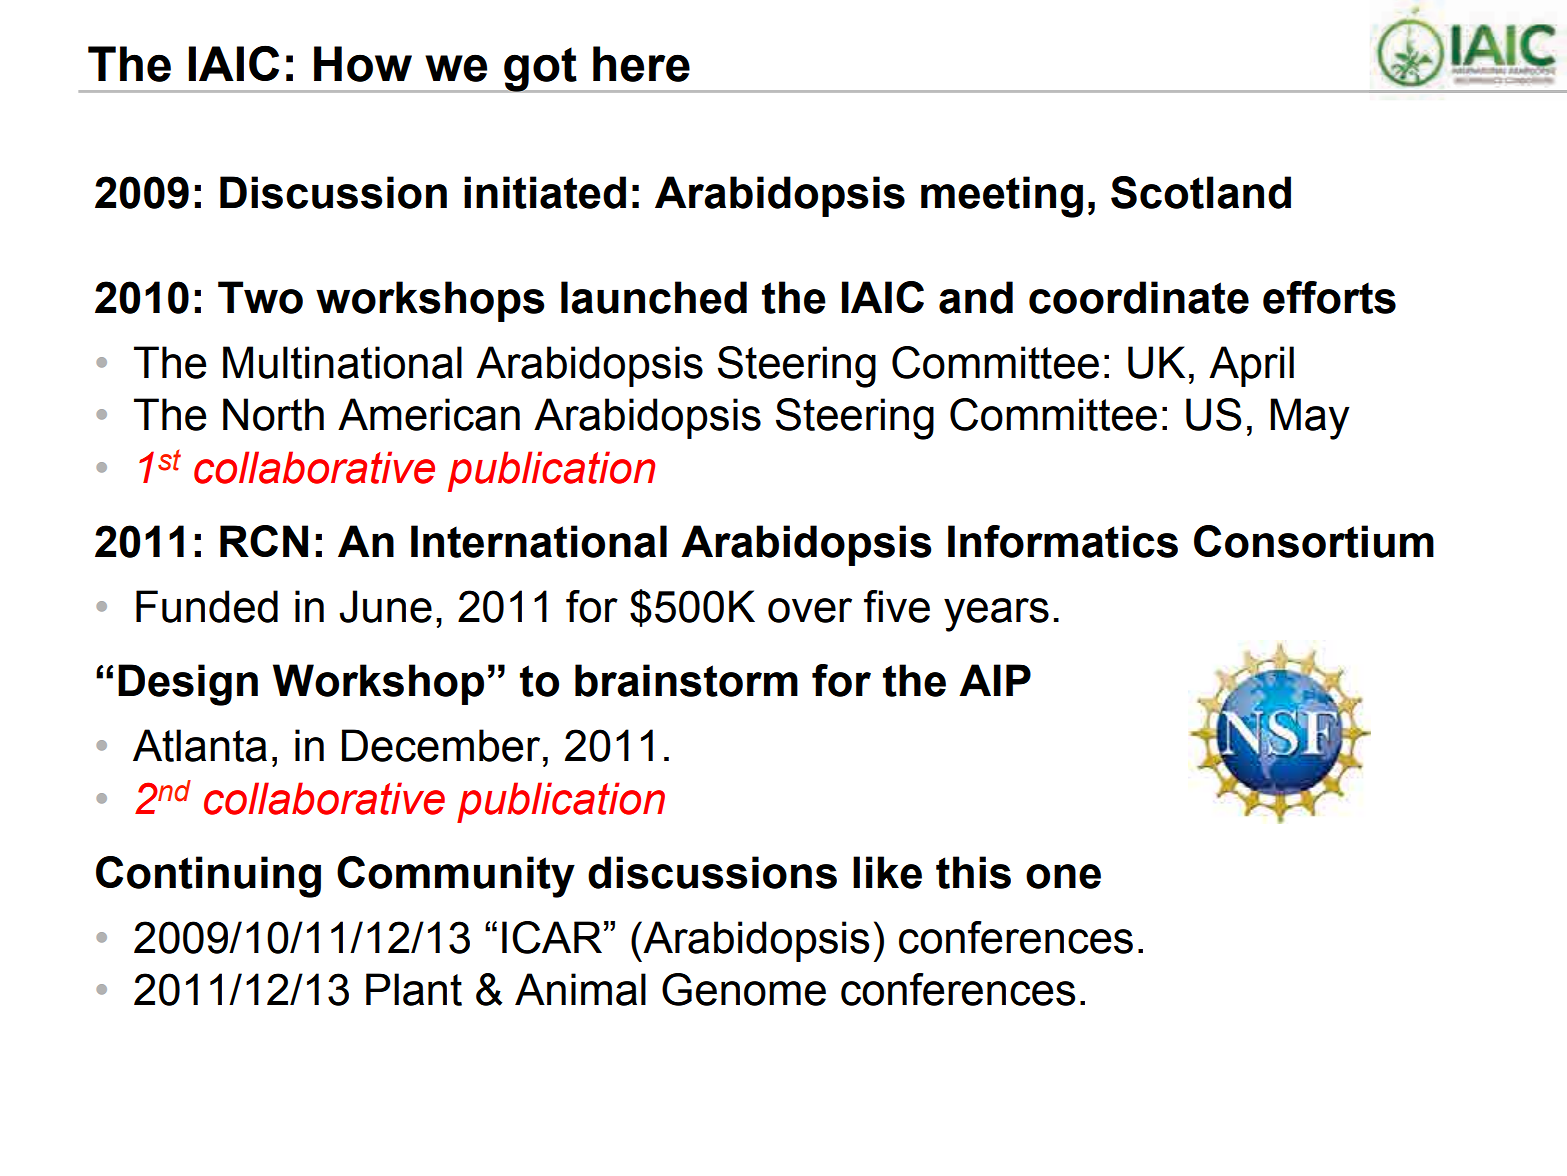 The width and height of the screenshot is (1567, 1176). Describe the element at coordinates (744, 989) in the screenshot. I see `Genome` at that location.
